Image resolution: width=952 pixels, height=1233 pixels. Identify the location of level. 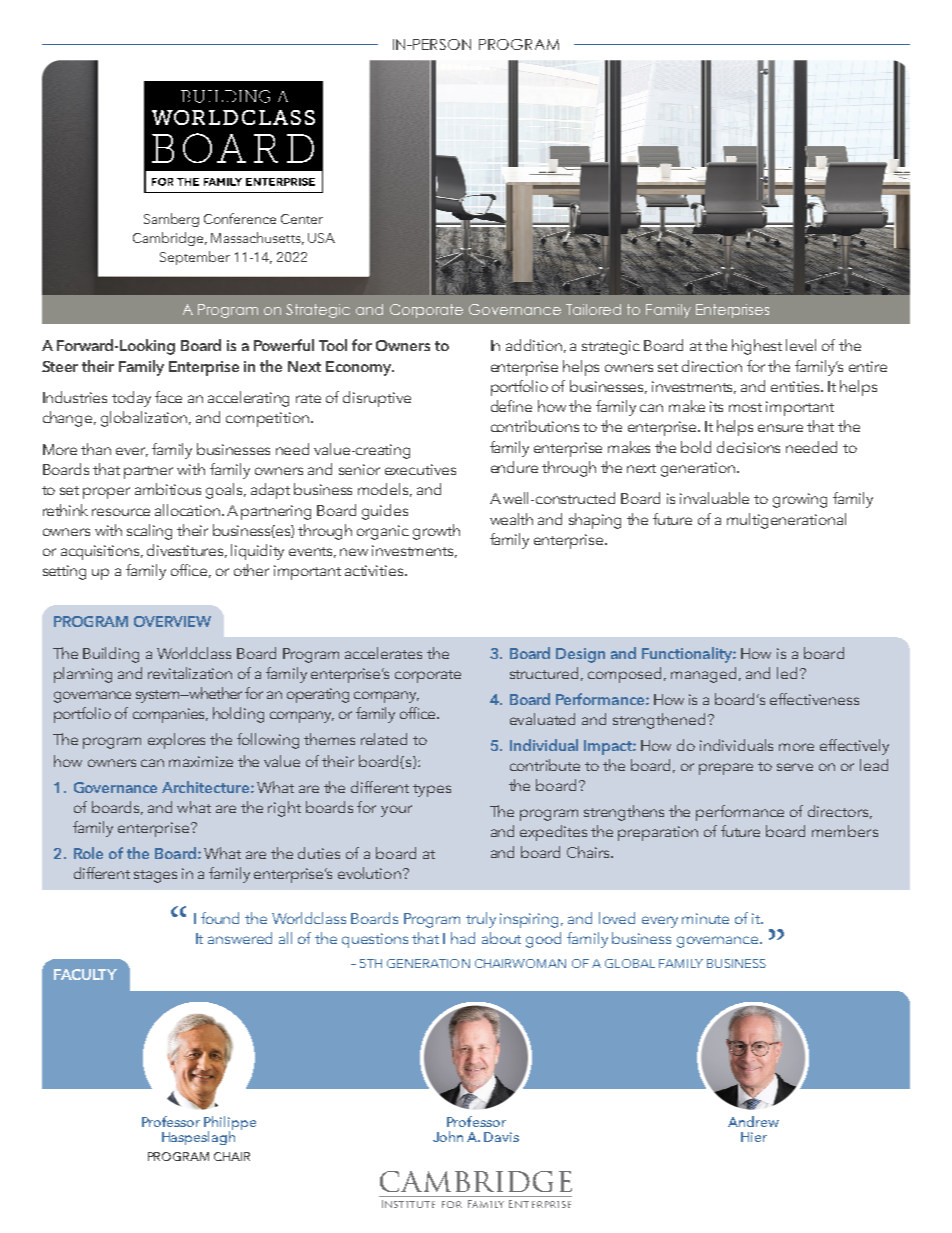
(801, 345).
